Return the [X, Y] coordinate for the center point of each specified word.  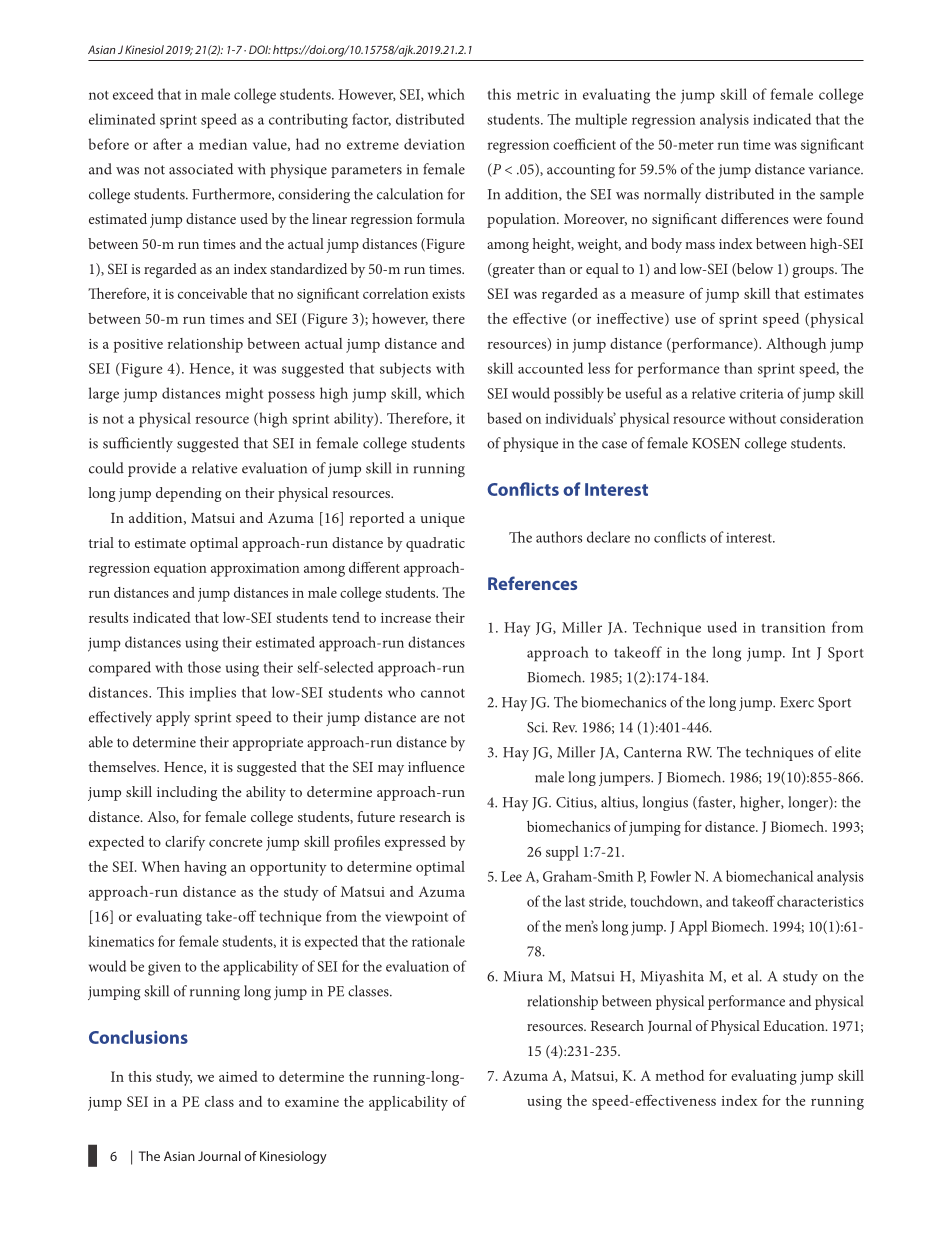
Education [795, 1025]
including [187, 793]
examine [312, 1102]
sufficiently [138, 444]
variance [835, 169]
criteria [762, 393]
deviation [434, 144]
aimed [238, 1076]
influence [436, 766]
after [167, 144]
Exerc [797, 702]
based [504, 418]
